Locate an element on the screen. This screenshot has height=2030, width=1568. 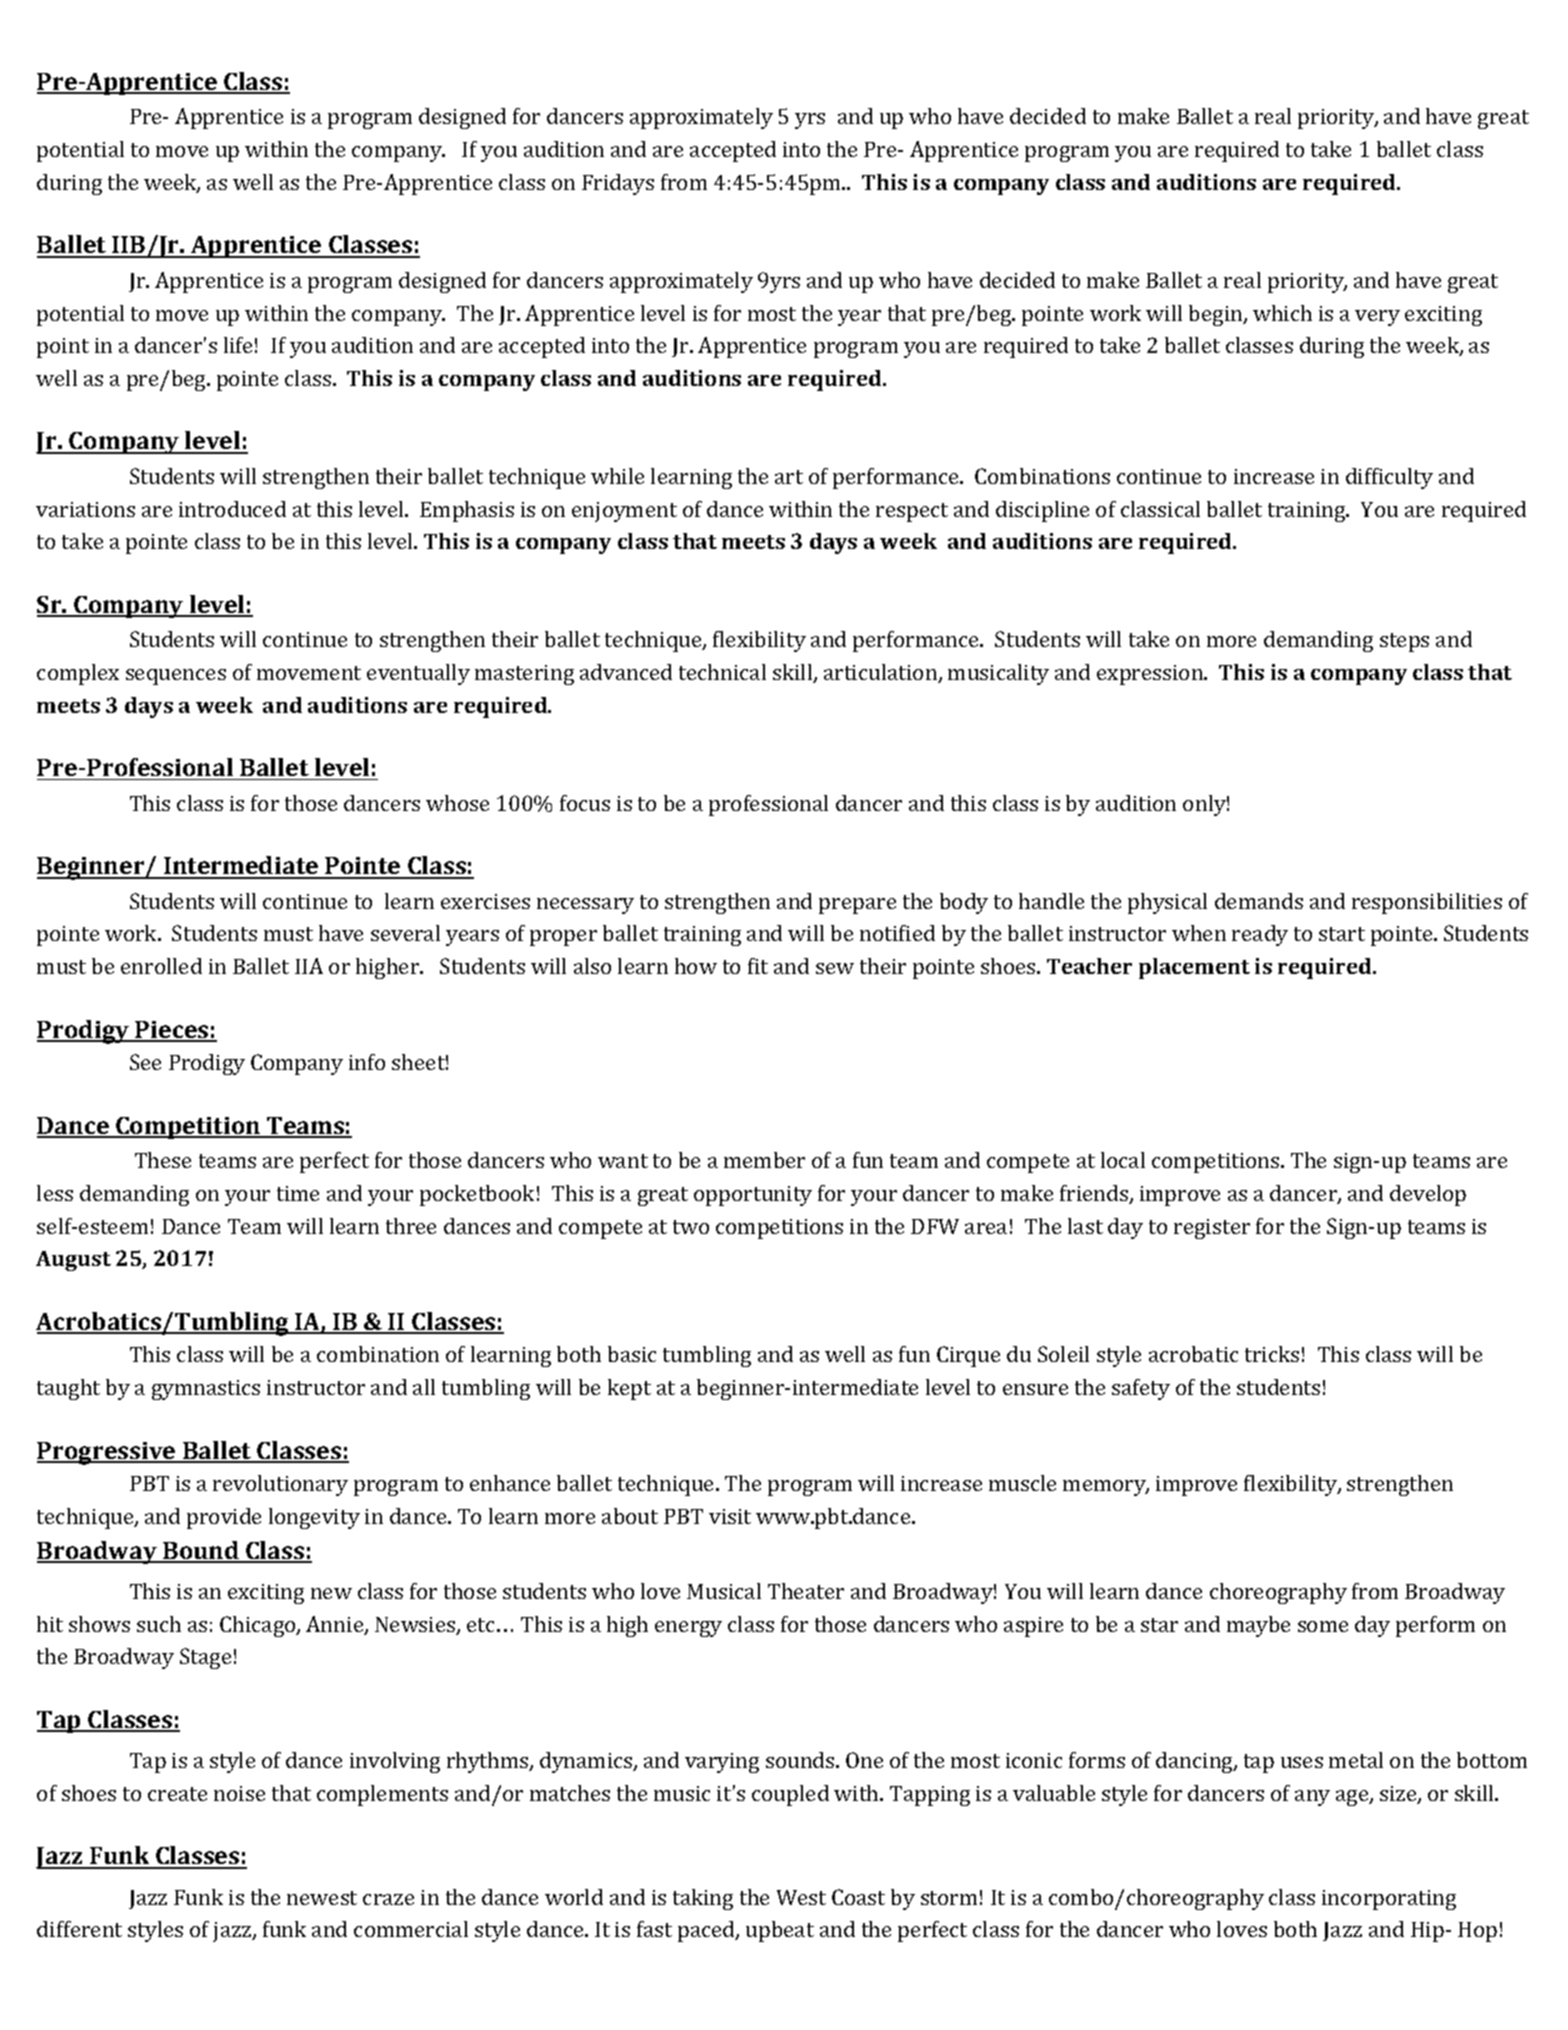
member is located at coordinates (764, 1160).
